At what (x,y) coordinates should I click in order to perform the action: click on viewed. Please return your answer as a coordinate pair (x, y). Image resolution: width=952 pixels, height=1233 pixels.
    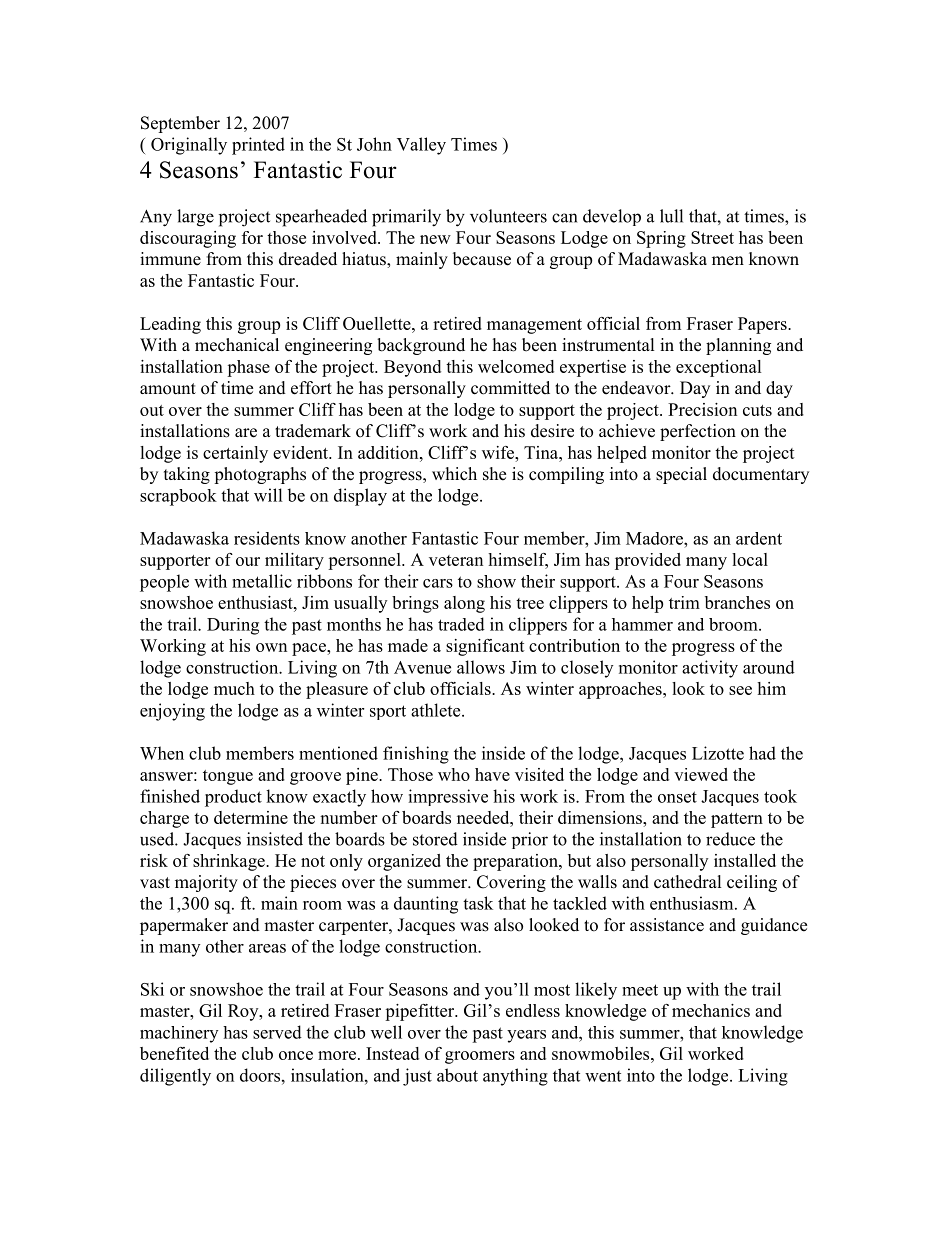
    Looking at the image, I should click on (701, 774).
